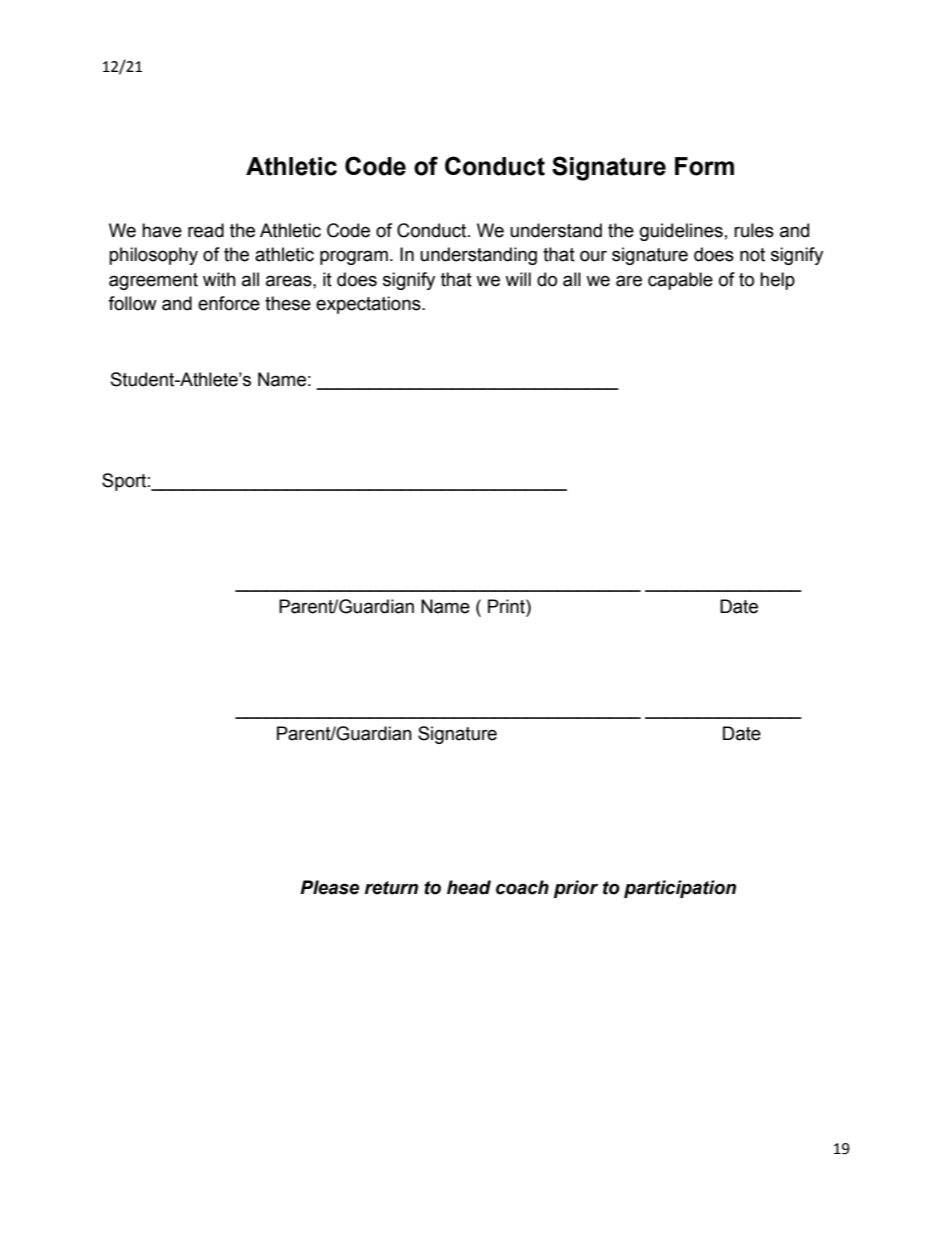 The height and width of the screenshot is (1233, 952). I want to click on Please, so click(329, 887).
